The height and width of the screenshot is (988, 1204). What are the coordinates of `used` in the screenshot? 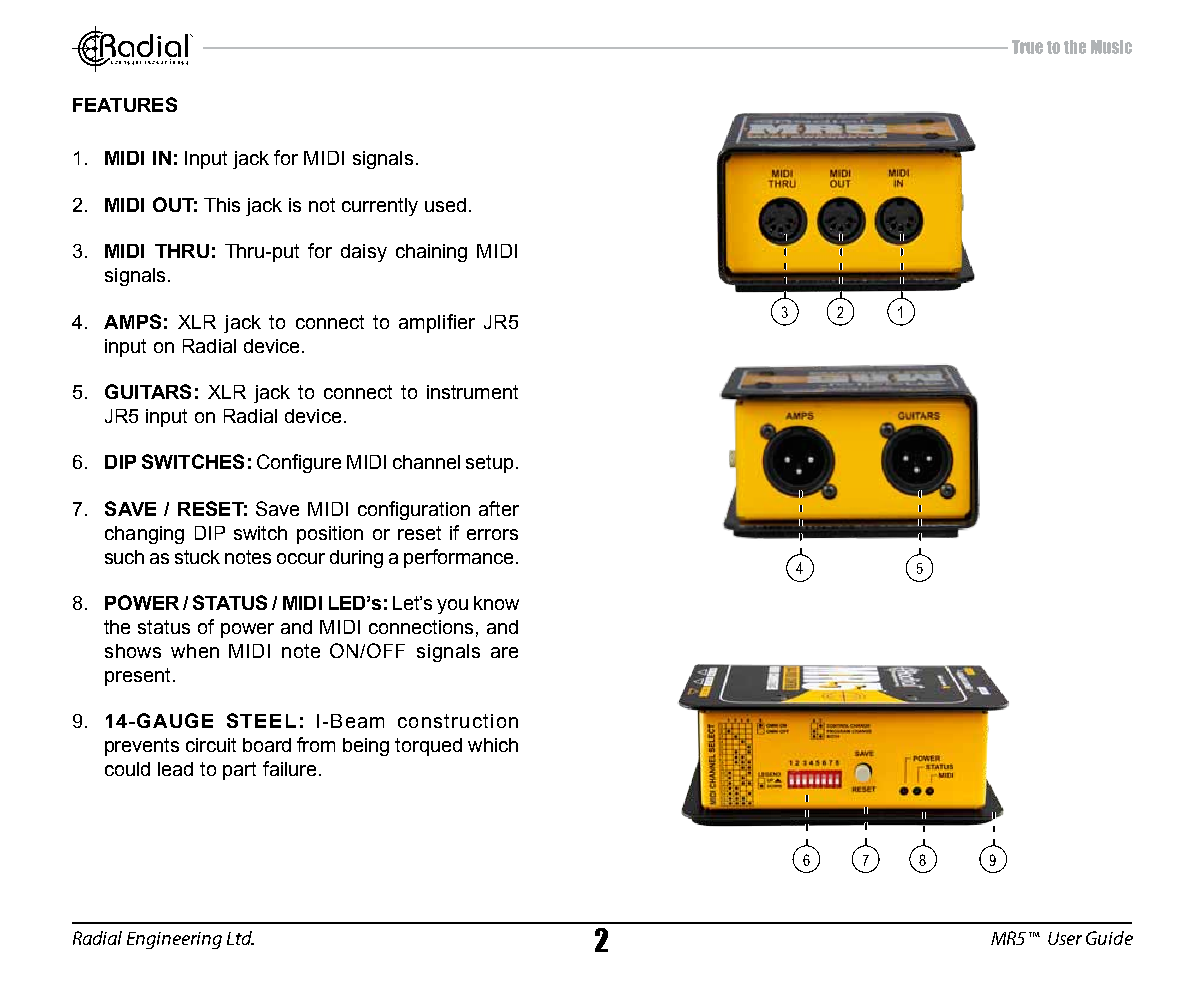 It's located at (445, 205).
